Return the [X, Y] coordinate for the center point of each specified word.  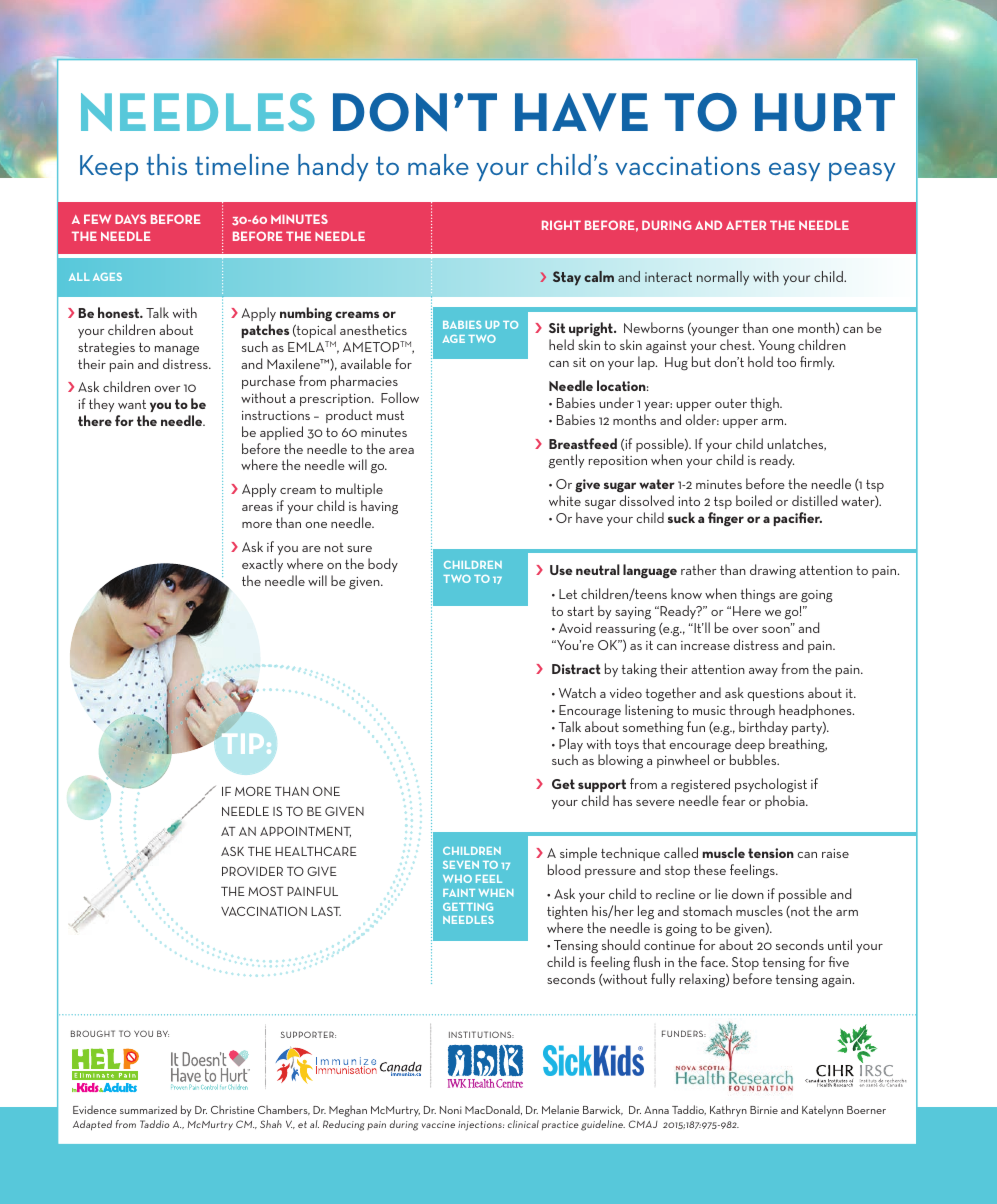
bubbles [754, 759]
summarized [148, 1109]
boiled [754, 500]
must [390, 415]
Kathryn [728, 1111]
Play [571, 746]
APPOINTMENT [305, 831]
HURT [825, 112]
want [132, 404]
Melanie [560, 1109]
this [167, 164]
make [438, 164]
